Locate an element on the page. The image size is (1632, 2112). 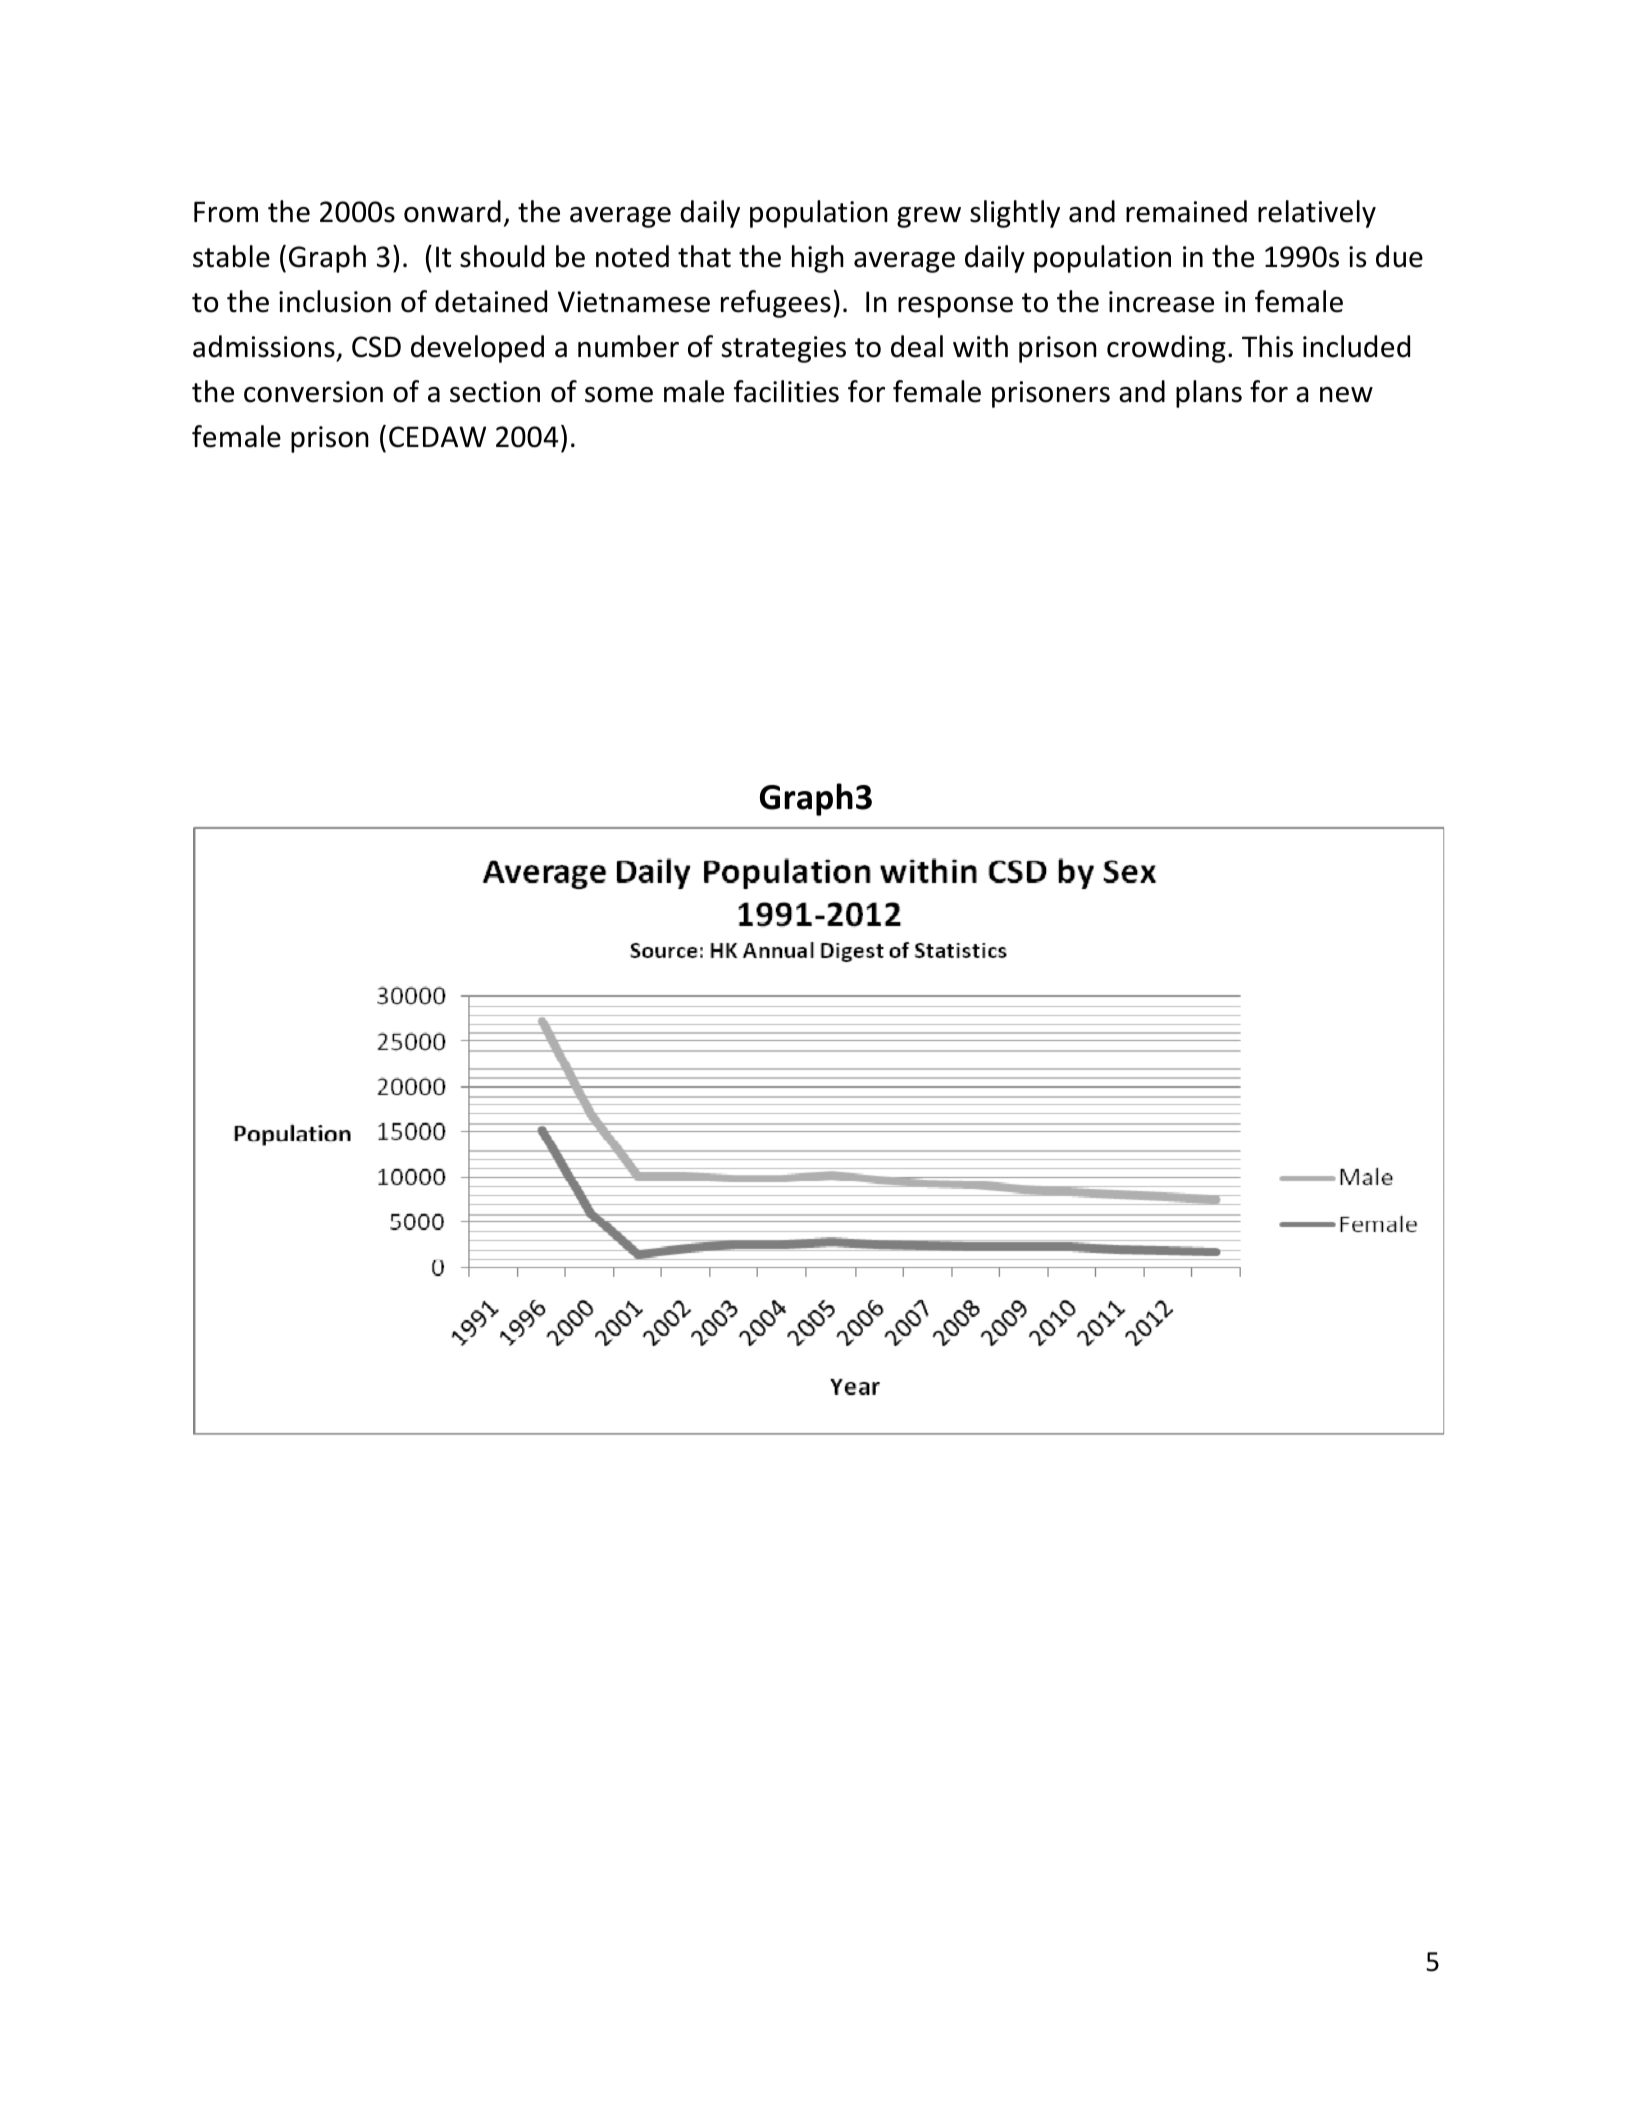
relatively is located at coordinates (1317, 214).
